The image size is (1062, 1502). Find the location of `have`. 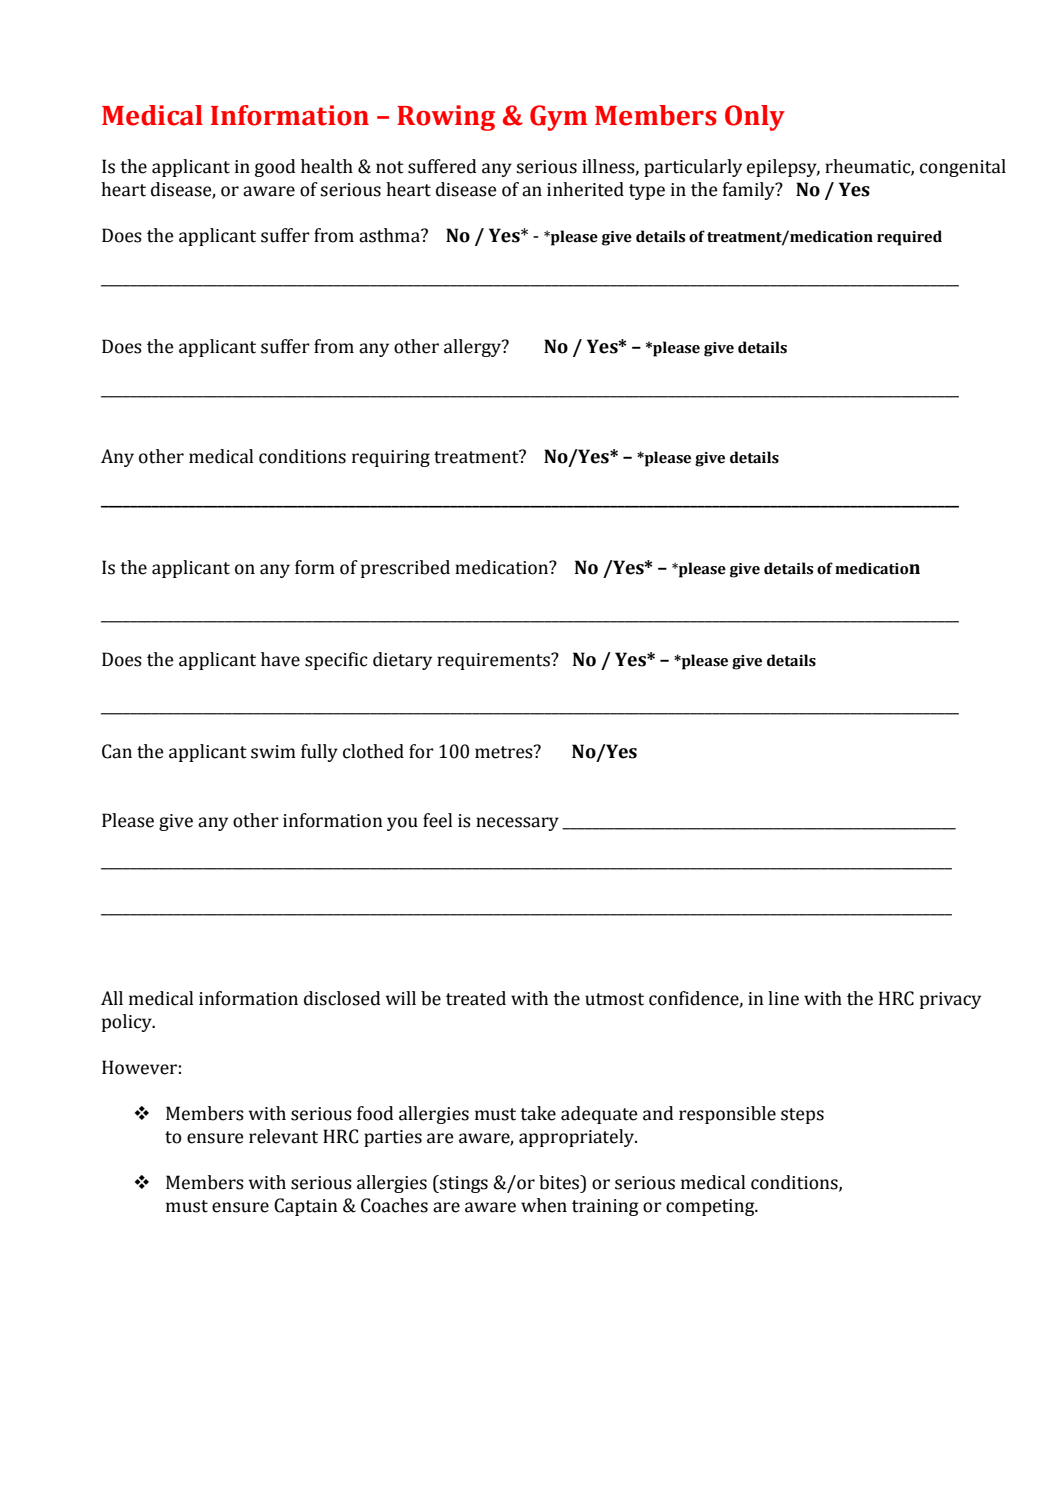

have is located at coordinates (280, 659).
